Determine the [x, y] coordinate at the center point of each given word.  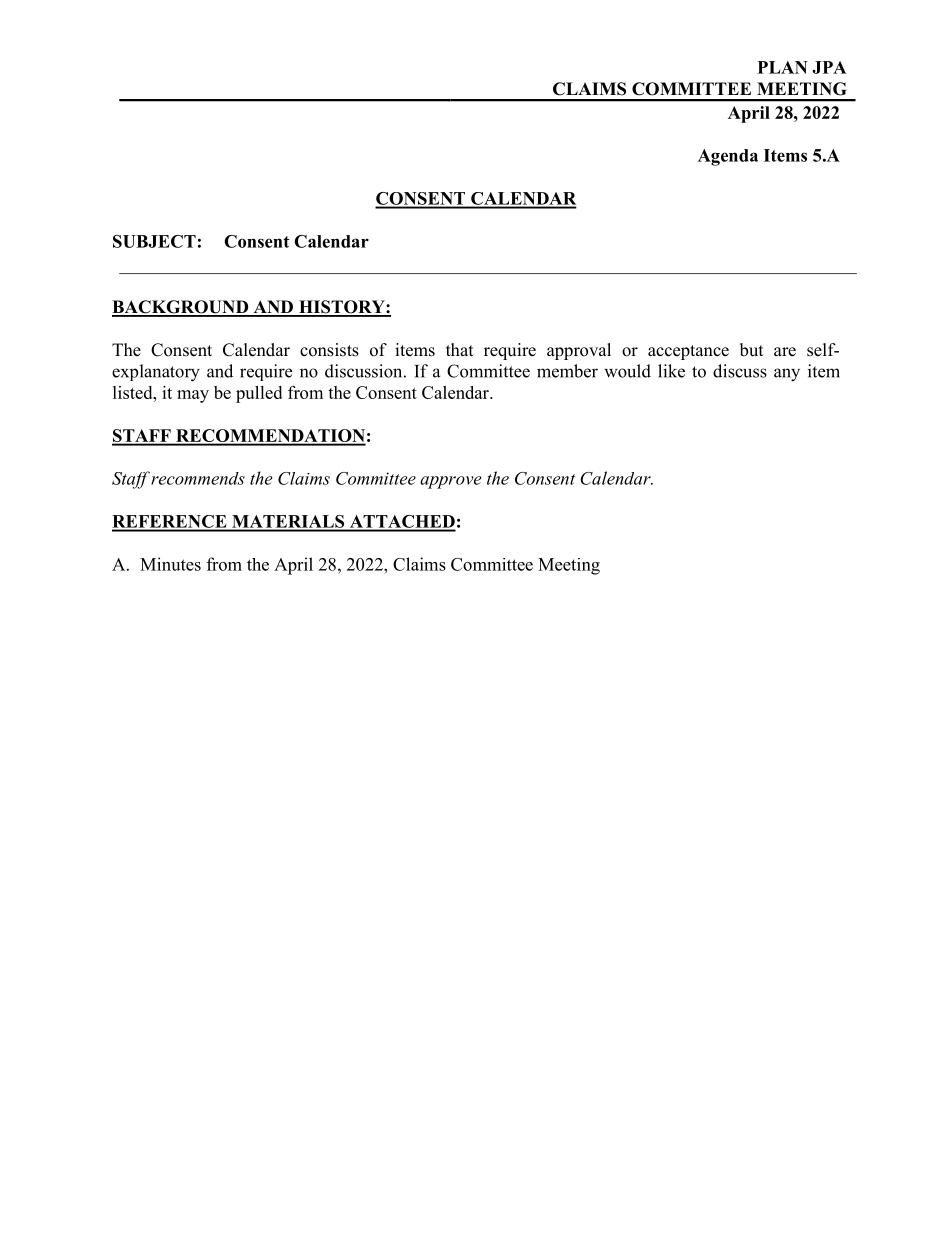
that [459, 349]
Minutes [170, 564]
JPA [829, 67]
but [751, 350]
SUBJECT [154, 241]
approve [451, 482]
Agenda [728, 157]
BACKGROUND [181, 308]
